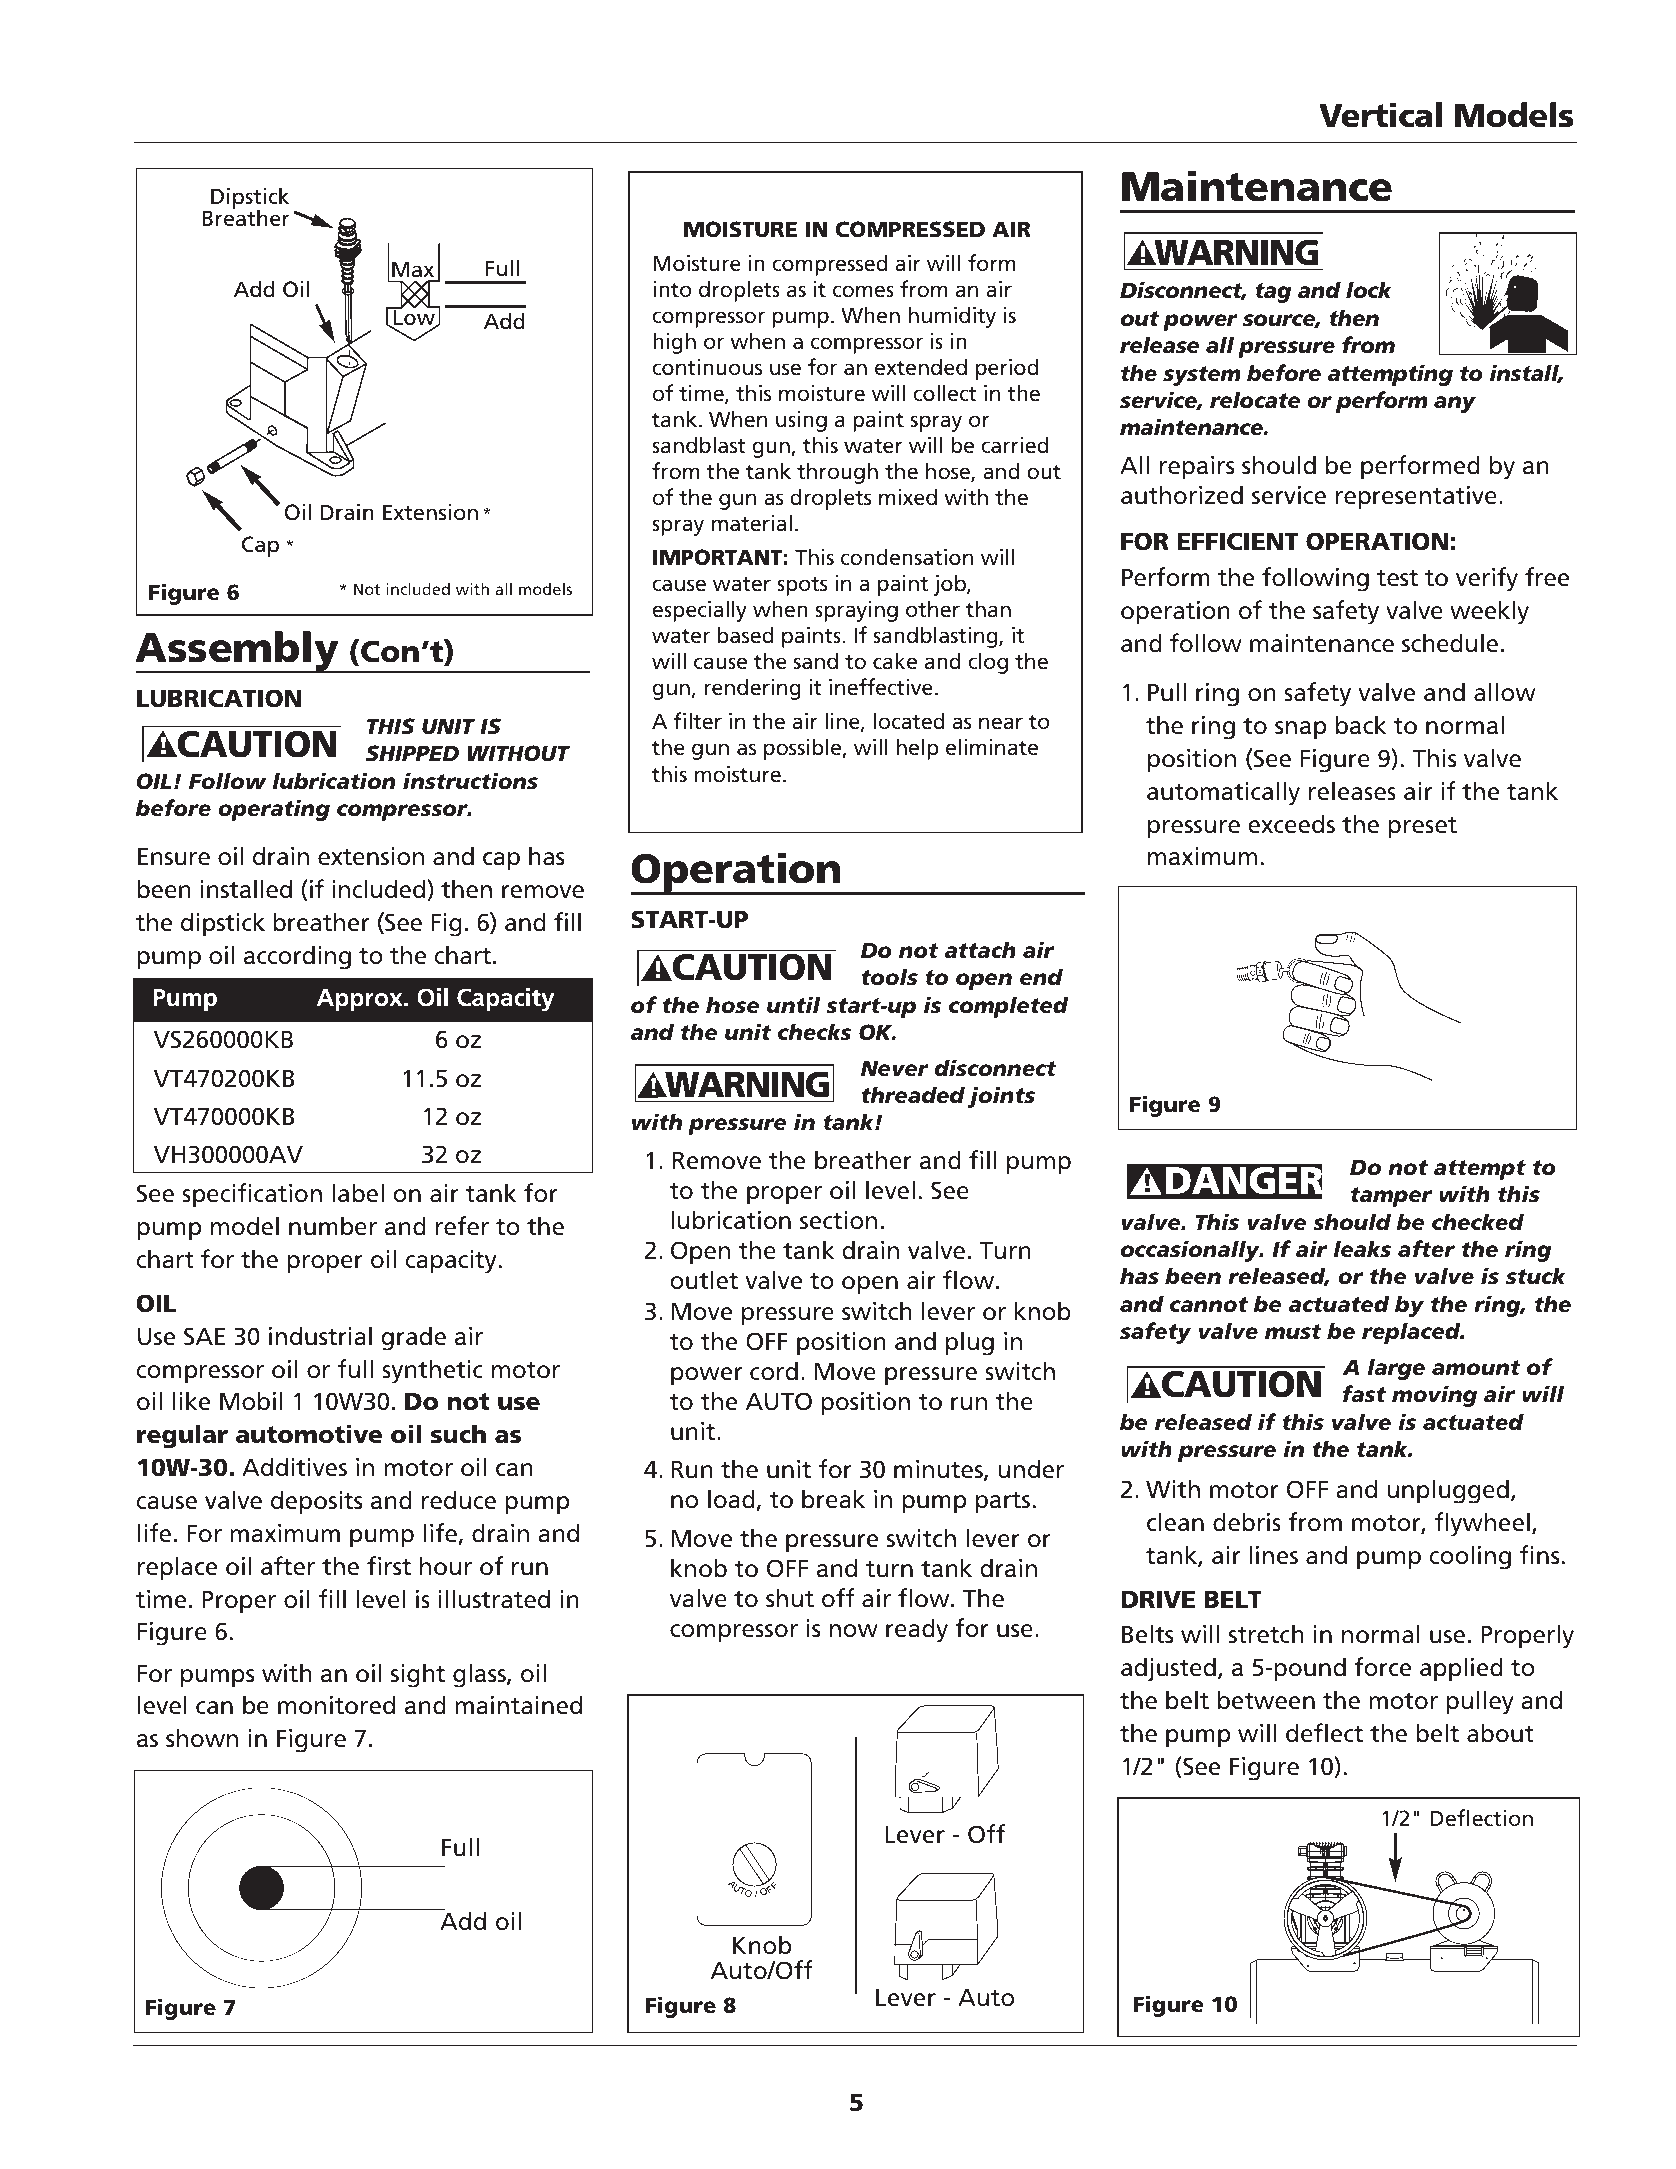  What do you see at coordinates (907, 557) in the page?
I see `condensation` at bounding box center [907, 557].
